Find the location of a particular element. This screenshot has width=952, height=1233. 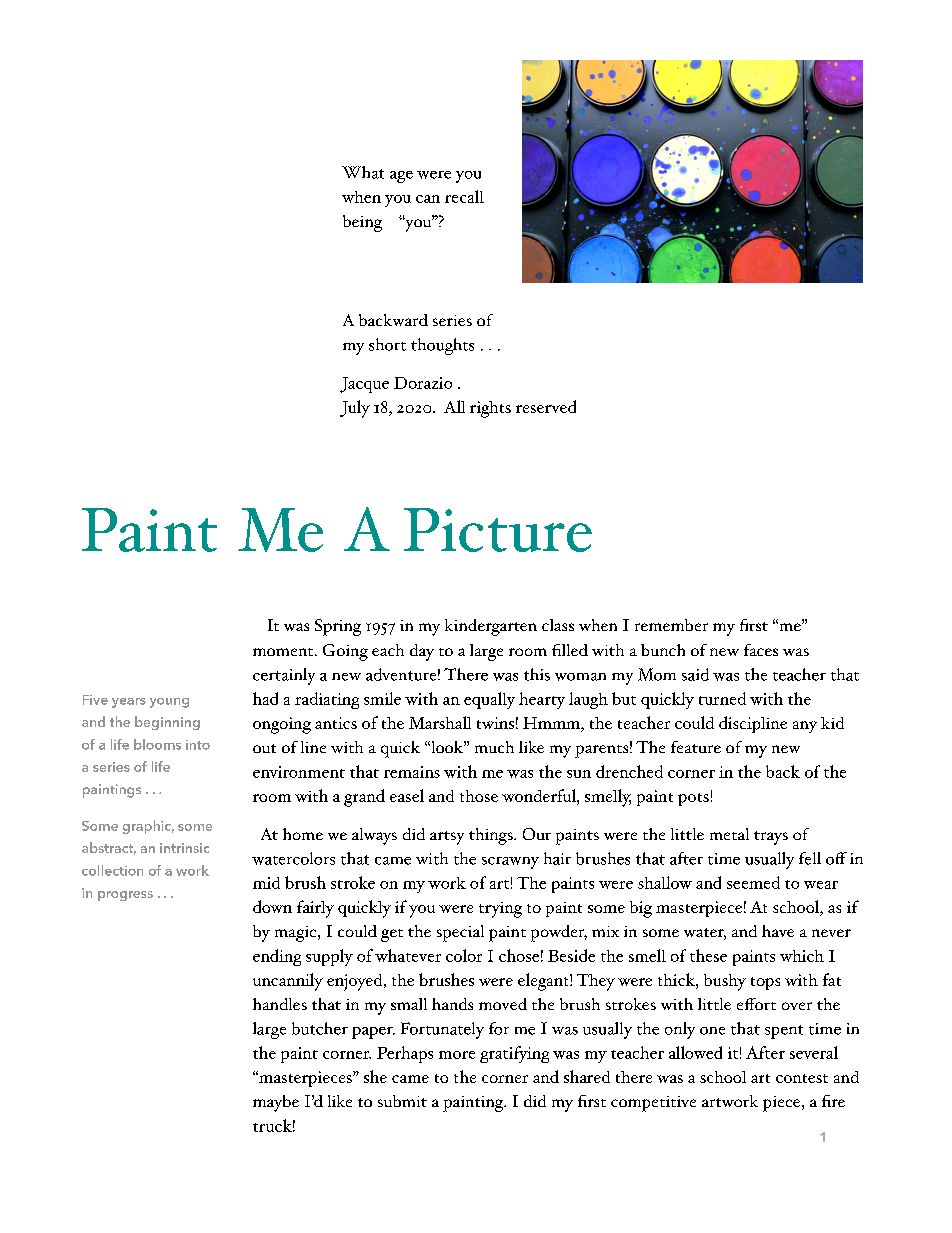

faces is located at coordinates (761, 650).
